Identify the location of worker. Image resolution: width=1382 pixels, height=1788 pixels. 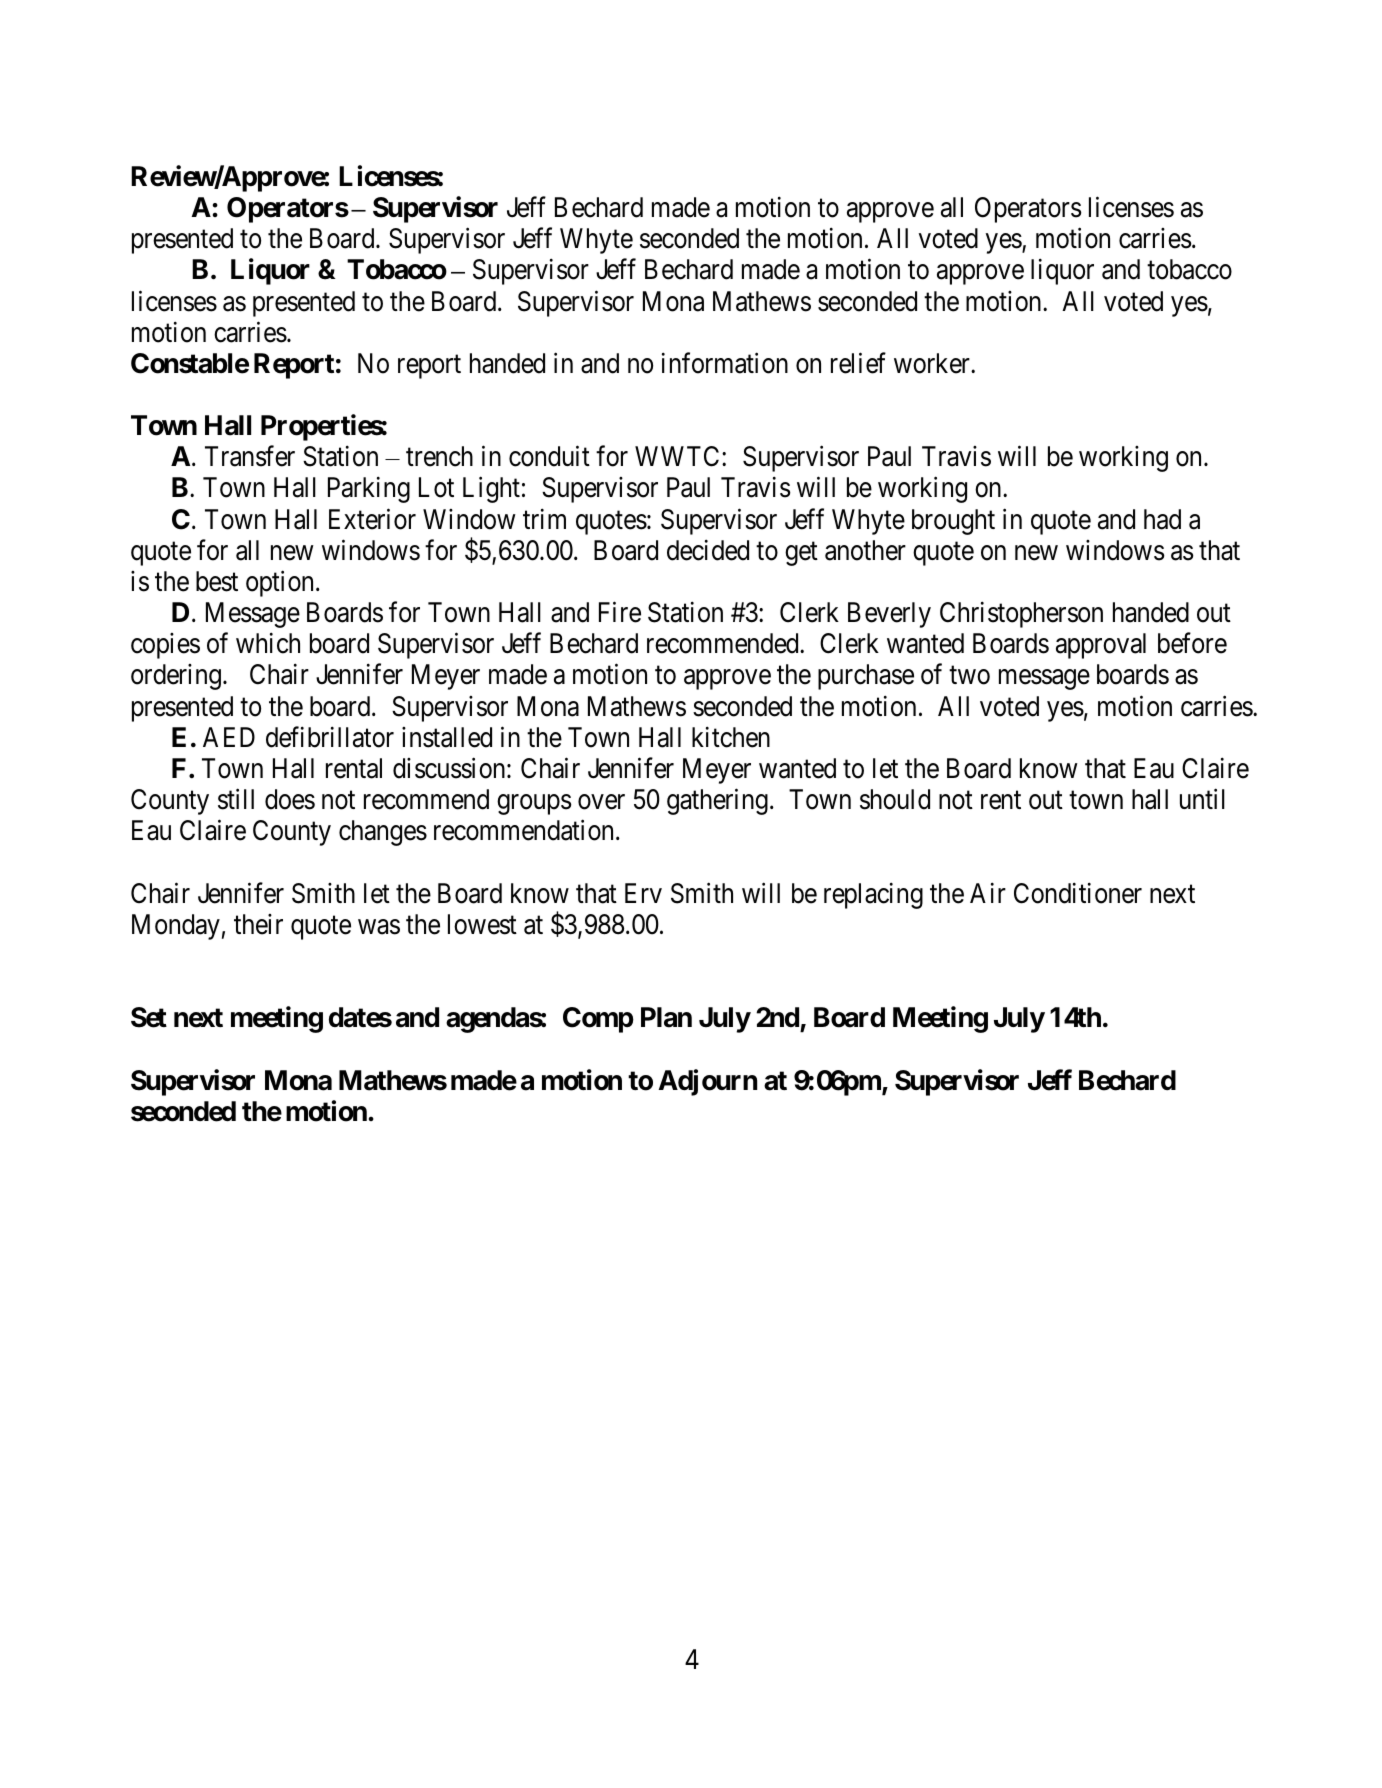
(933, 363).
